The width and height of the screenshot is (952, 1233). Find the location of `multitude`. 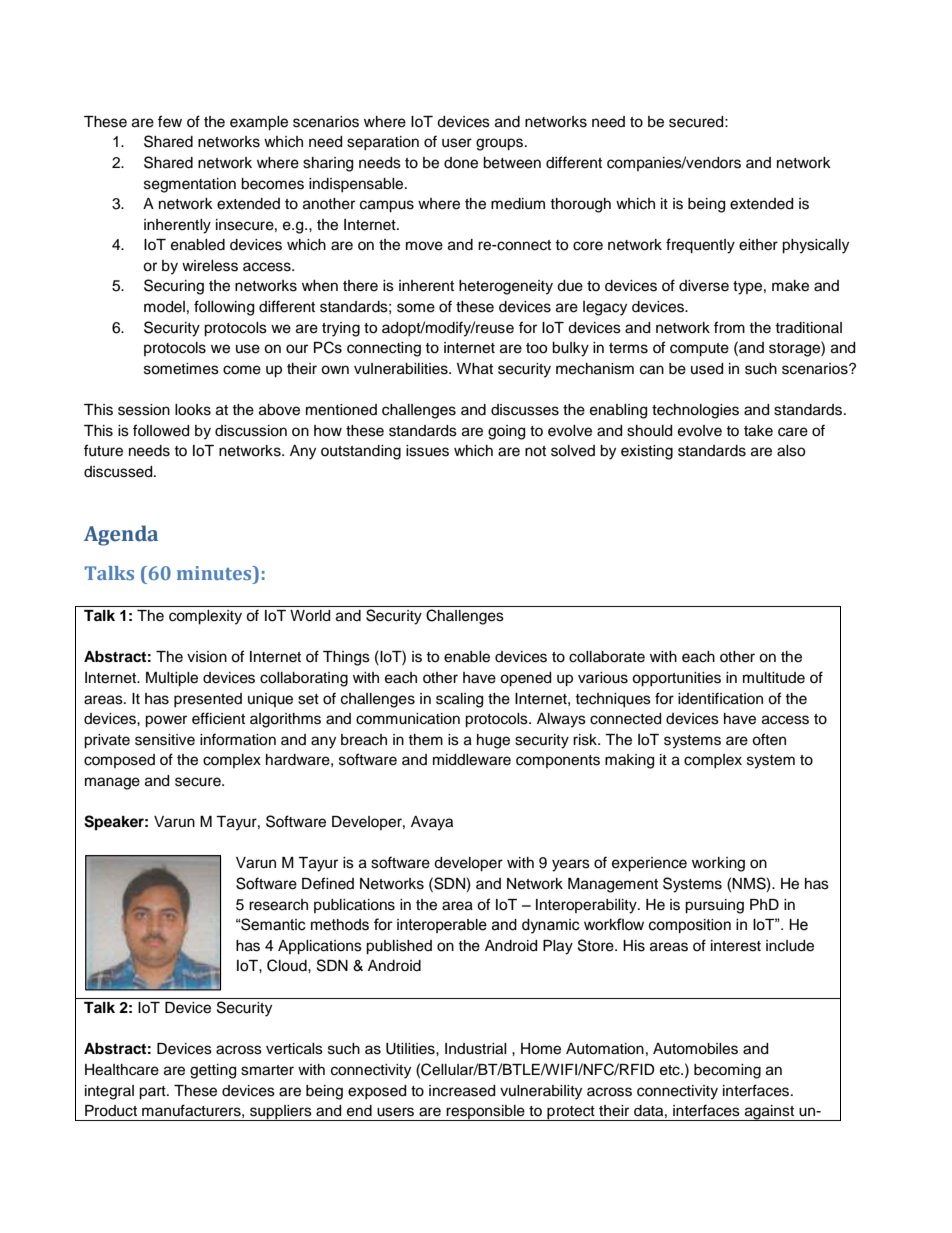

multitude is located at coordinates (774, 678).
